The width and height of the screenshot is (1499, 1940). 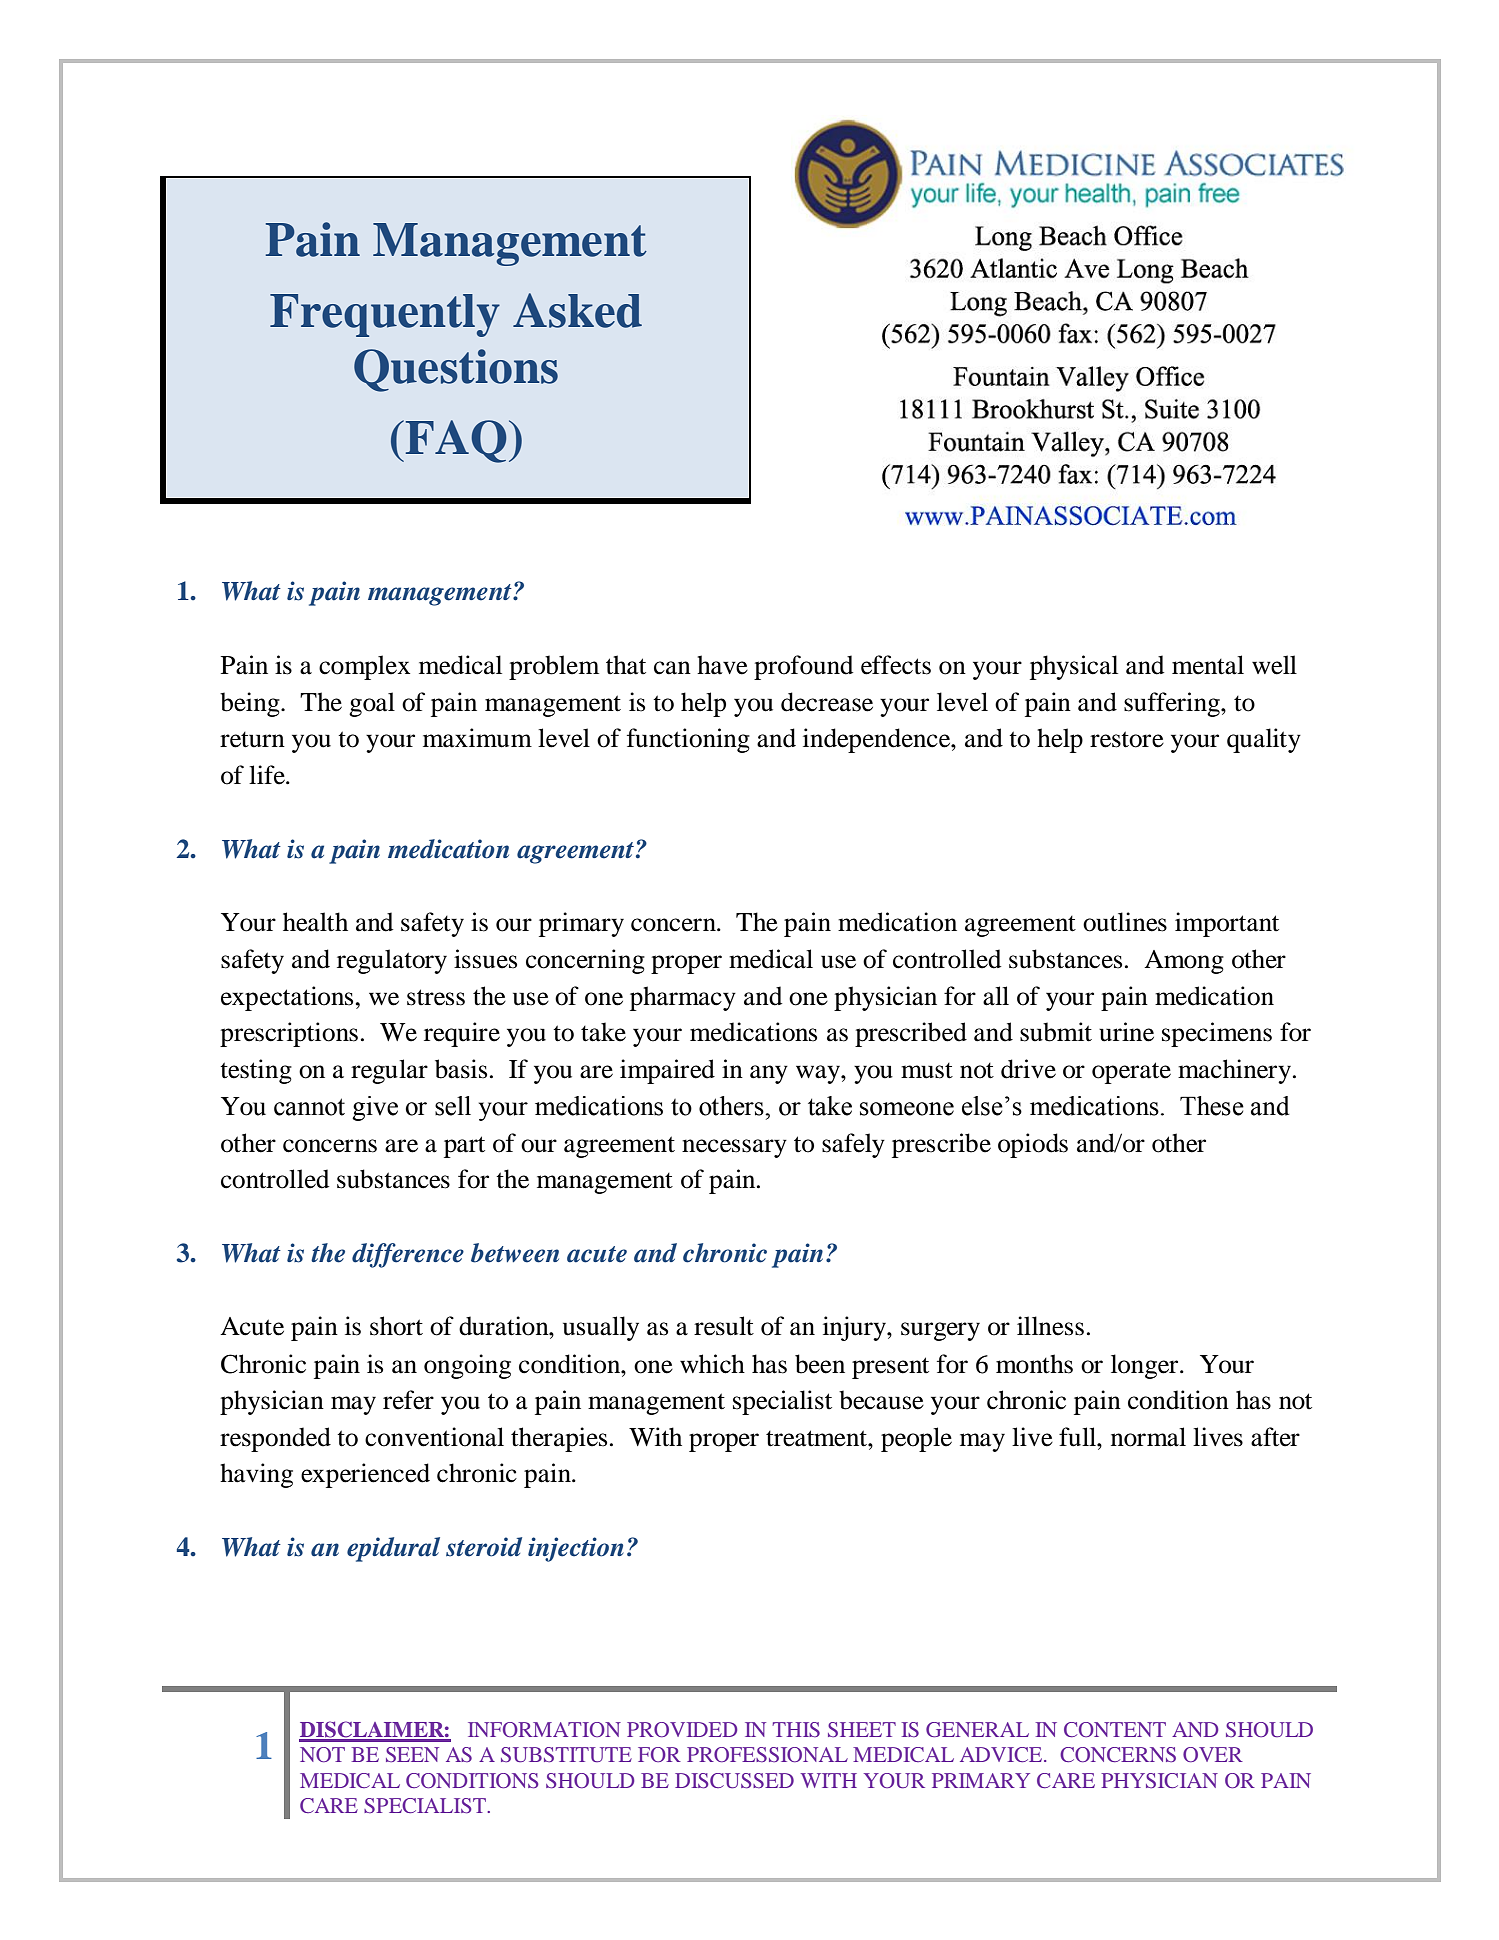 I want to click on Frequently, so click(x=385, y=315).
